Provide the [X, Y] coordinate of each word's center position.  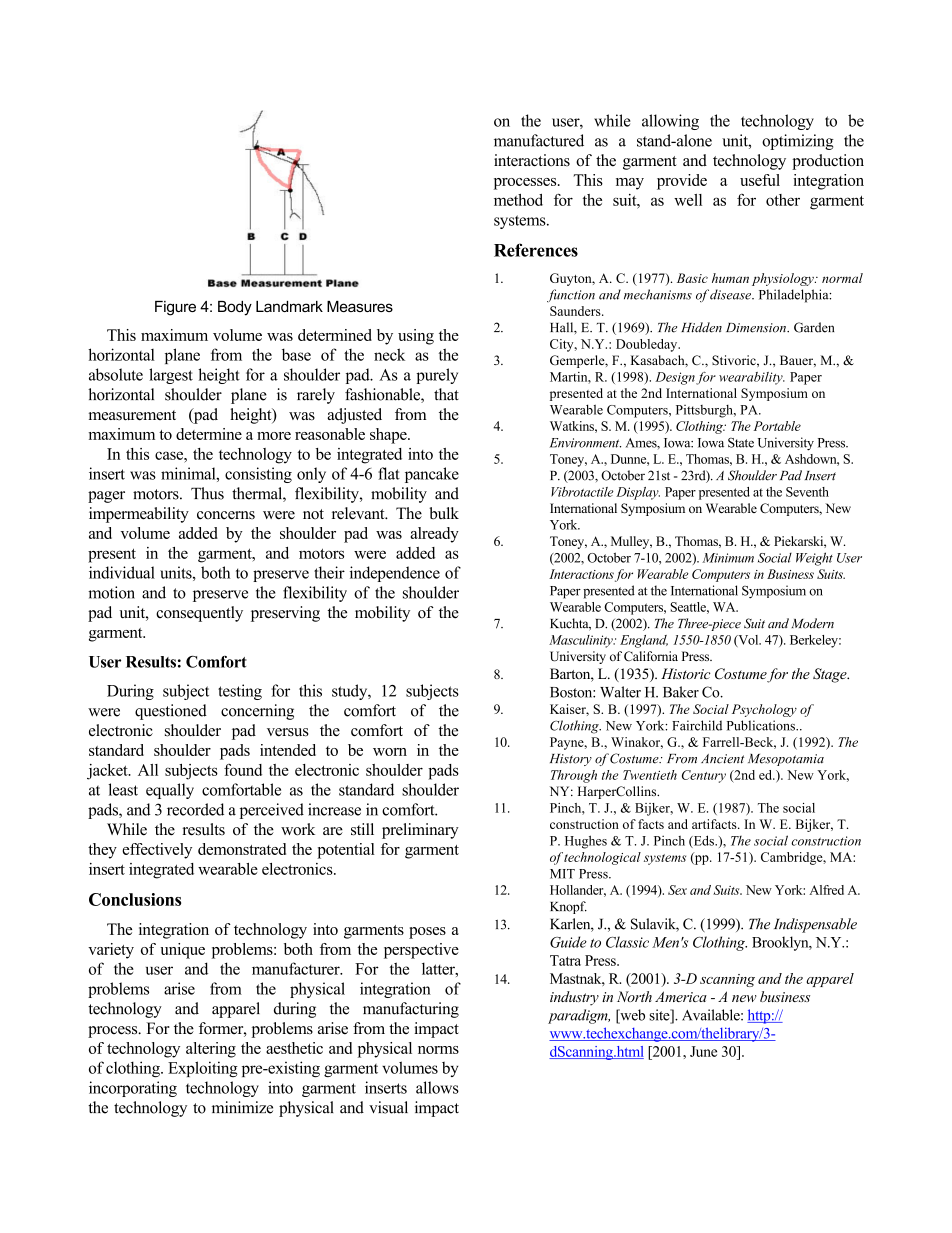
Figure [175, 308]
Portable [777, 426]
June [703, 1051]
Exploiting [203, 1069]
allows [437, 1087]
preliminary [420, 831]
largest [171, 376]
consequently [199, 614]
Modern [813, 623]
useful [760, 180]
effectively [157, 851]
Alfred [826, 890]
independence [395, 574]
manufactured [539, 140]
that [446, 394]
